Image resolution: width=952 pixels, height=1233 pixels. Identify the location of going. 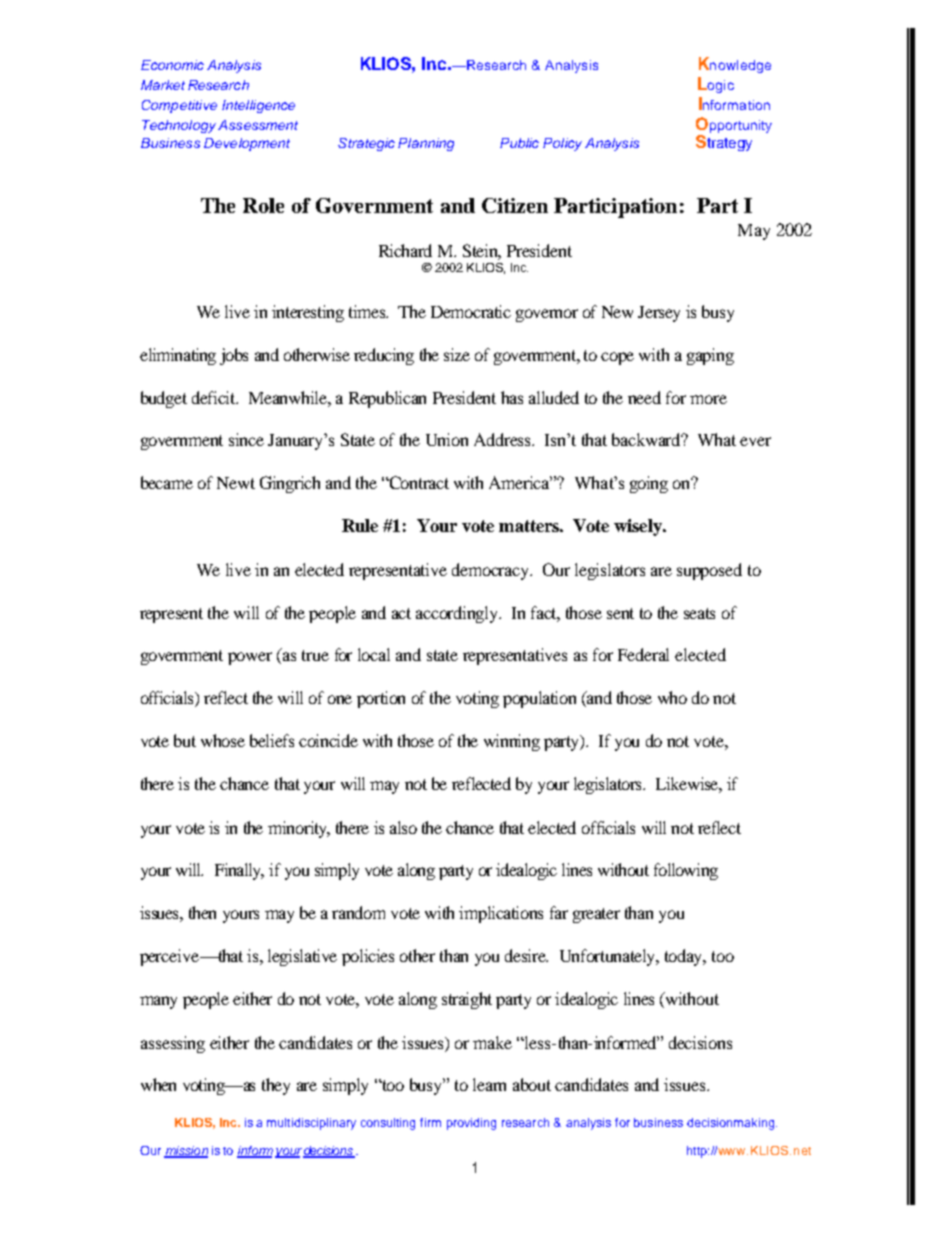
(649, 484).
